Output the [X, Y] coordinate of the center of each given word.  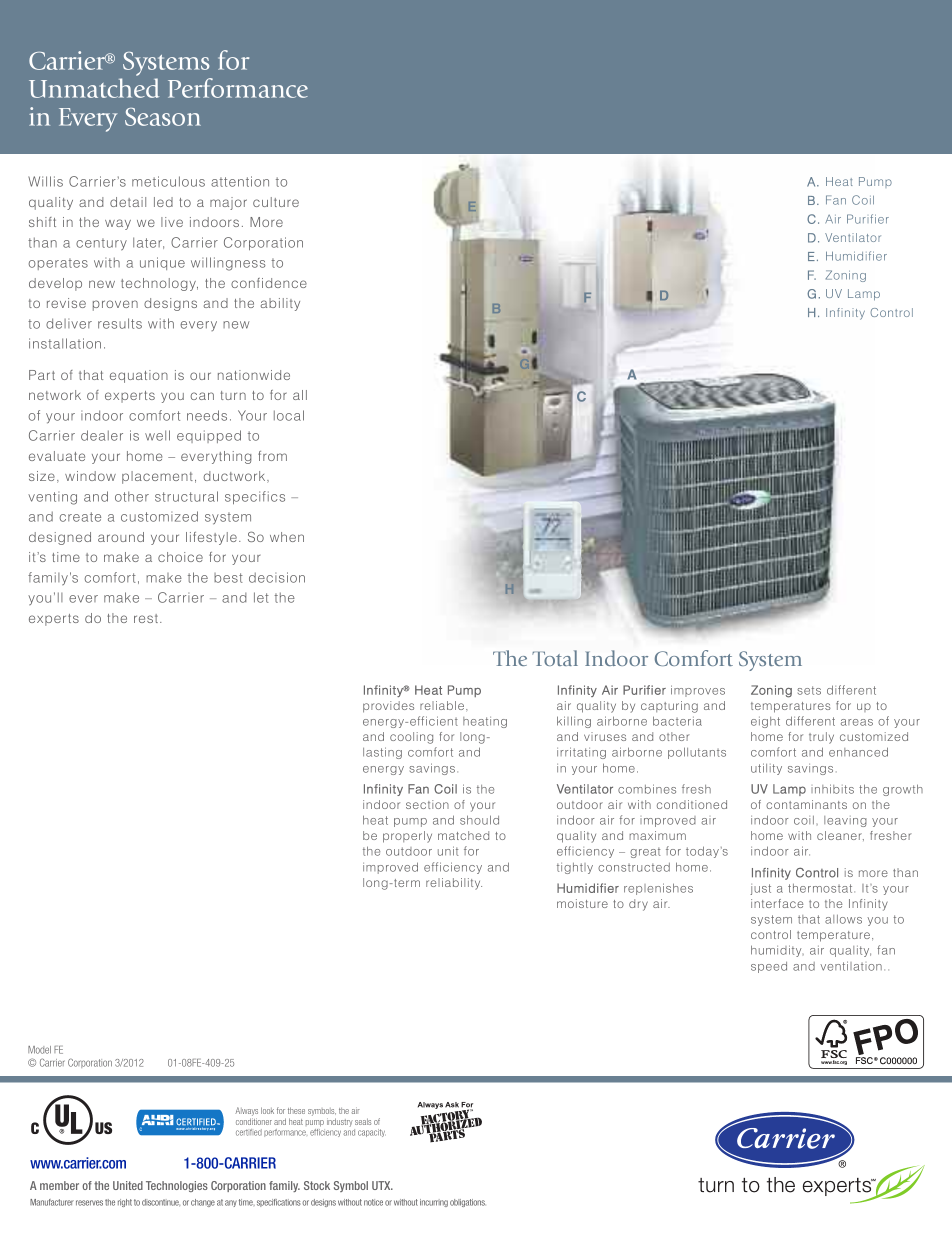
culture [276, 202]
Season [163, 117]
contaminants [806, 804]
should [479, 820]
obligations [467, 1203]
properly [407, 837]
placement [157, 477]
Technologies [177, 1186]
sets [809, 690]
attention [240, 181]
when [287, 537]
